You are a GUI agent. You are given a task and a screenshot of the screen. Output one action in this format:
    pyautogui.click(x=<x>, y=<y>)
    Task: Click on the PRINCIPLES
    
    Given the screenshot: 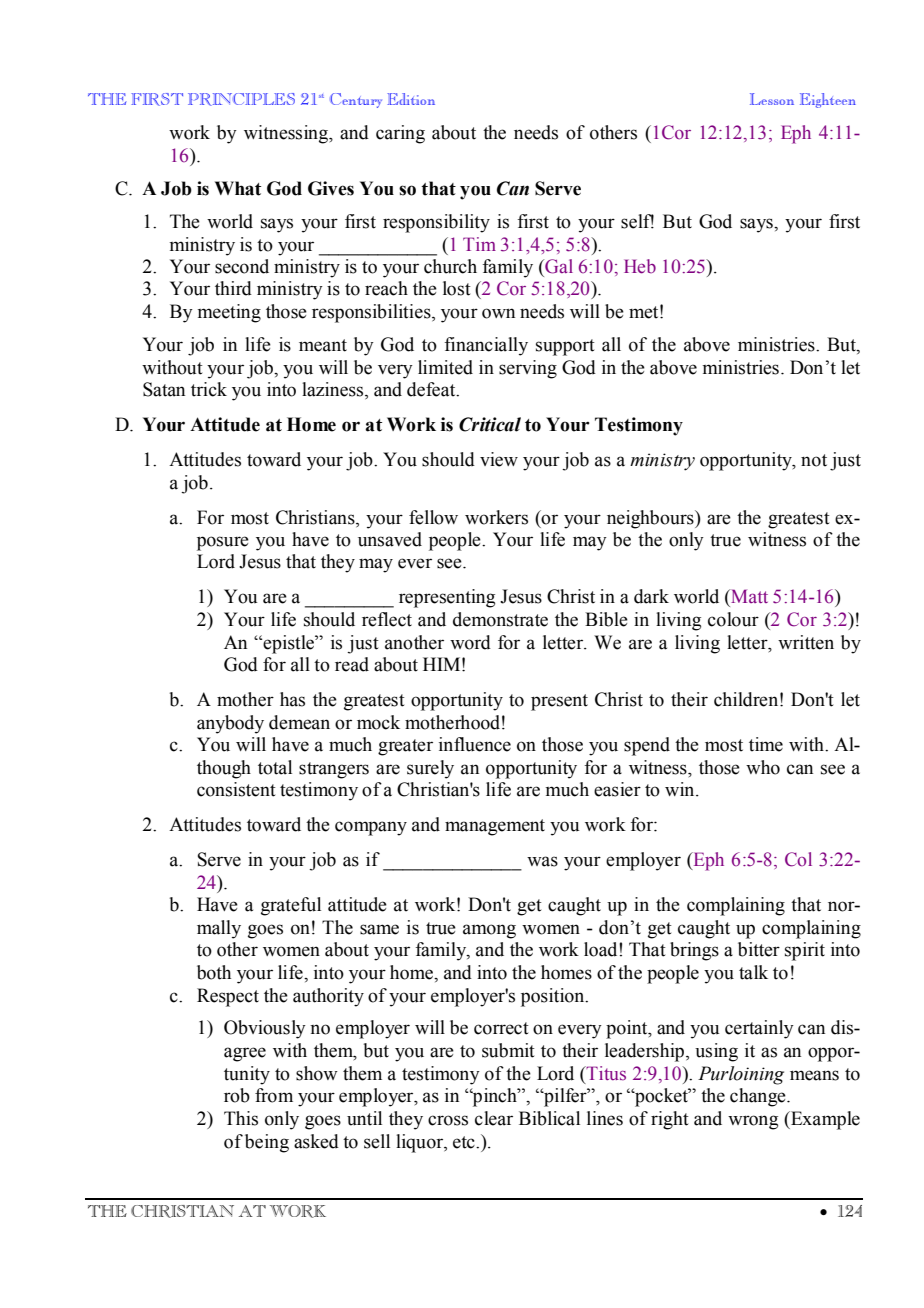 What is the action you would take?
    pyautogui.click(x=241, y=99)
